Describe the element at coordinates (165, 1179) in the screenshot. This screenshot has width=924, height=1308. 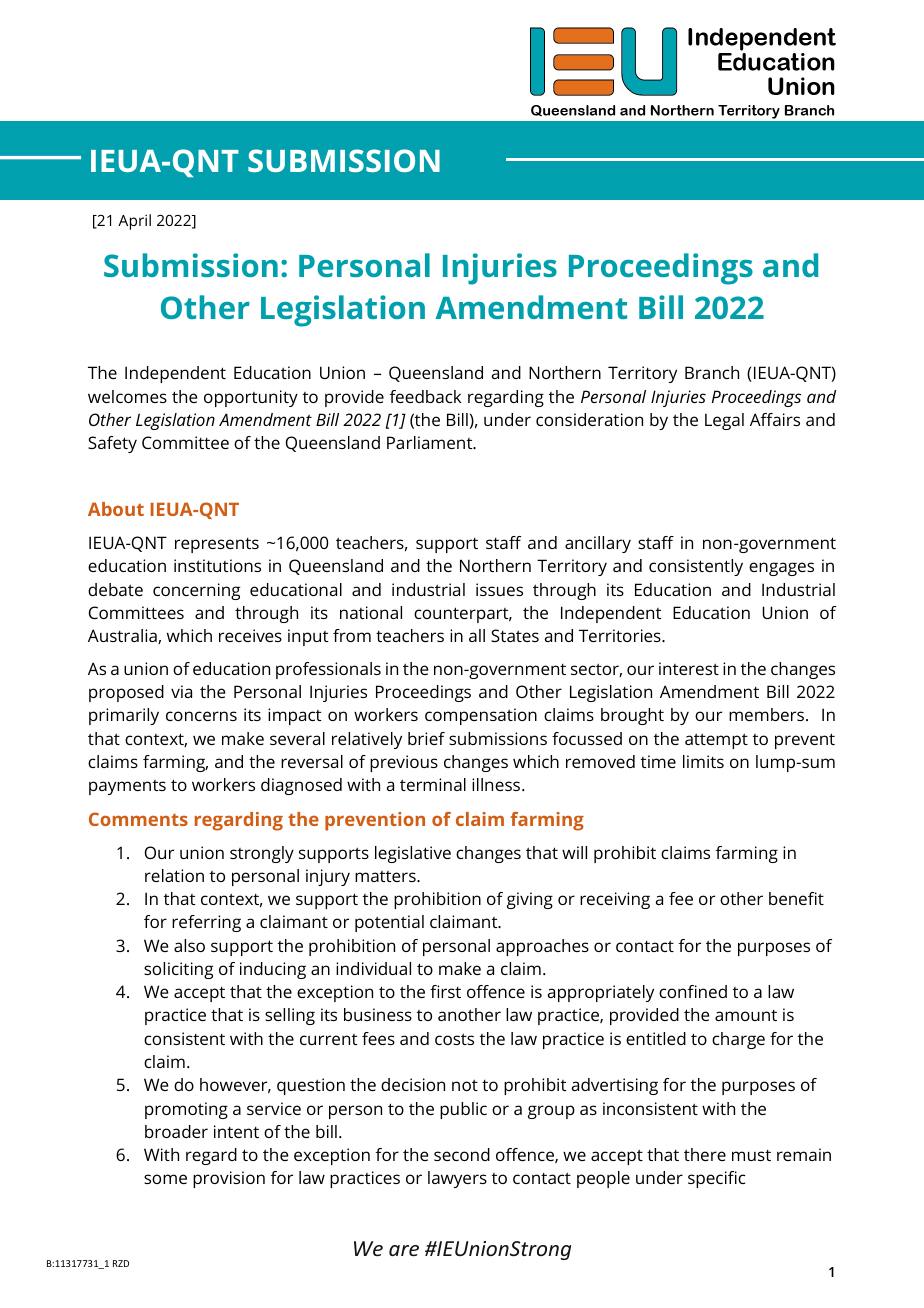
I see `some` at that location.
